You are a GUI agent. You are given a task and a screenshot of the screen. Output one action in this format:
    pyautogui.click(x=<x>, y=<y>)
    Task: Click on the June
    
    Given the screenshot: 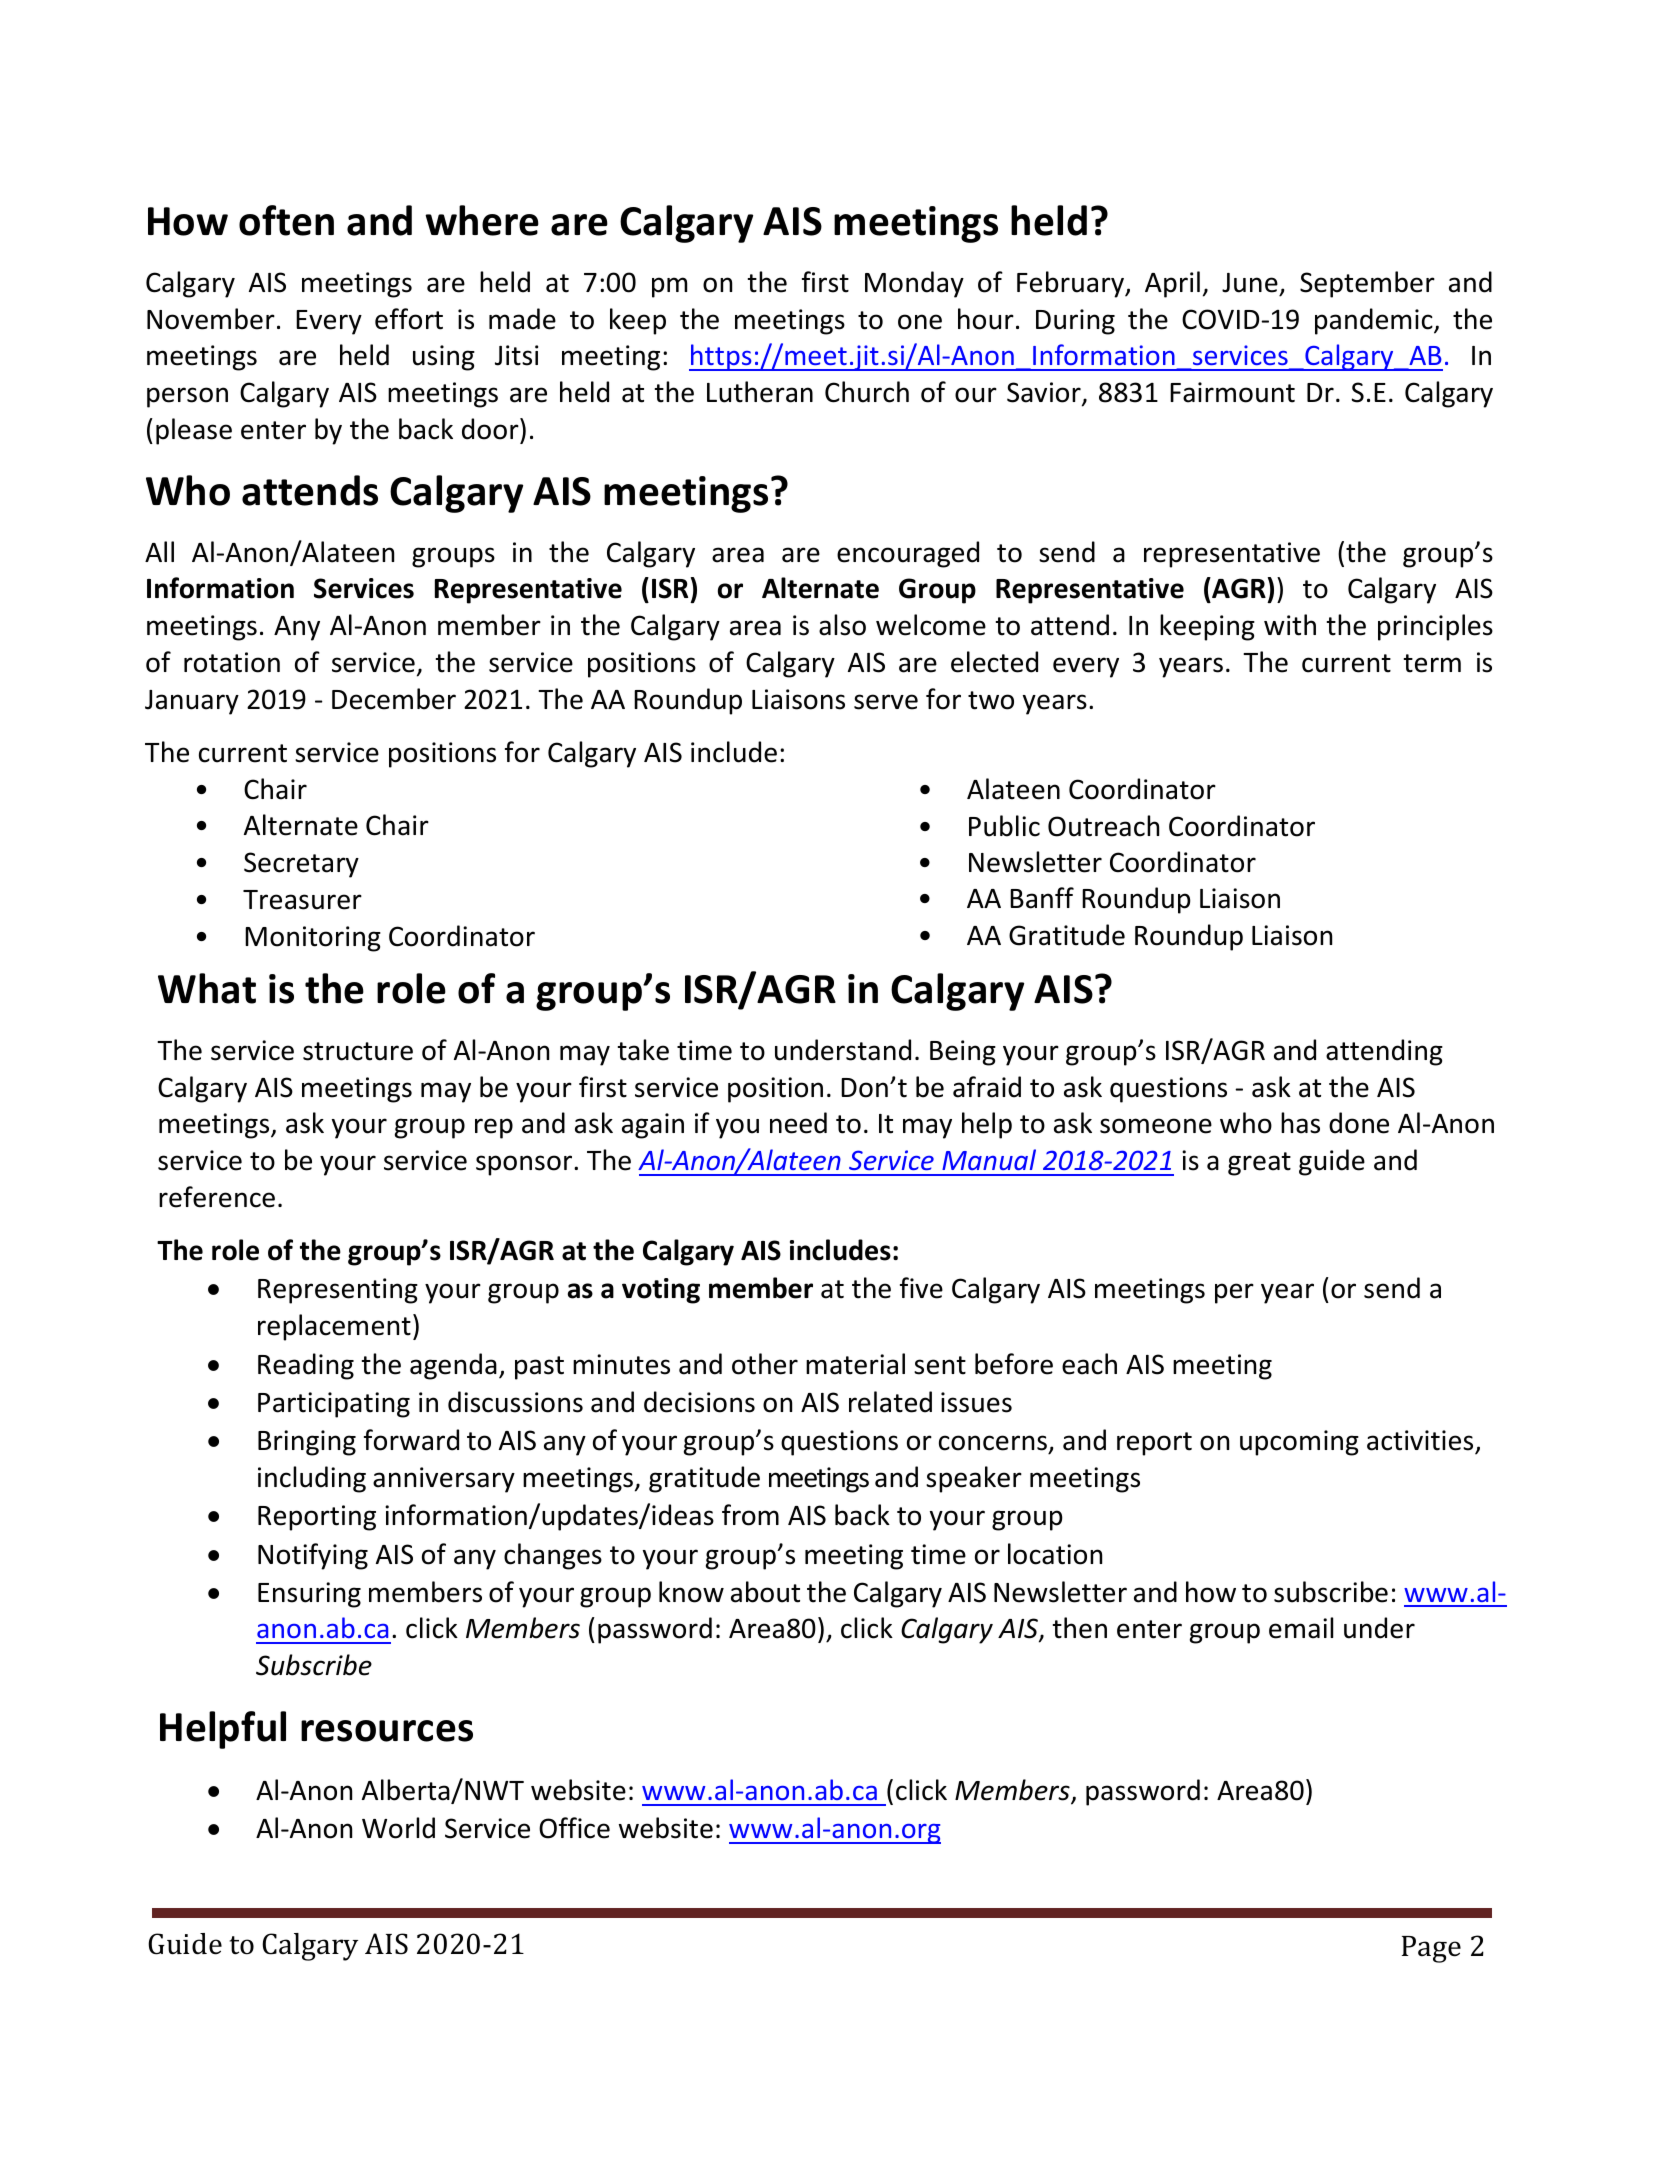 What is the action you would take?
    pyautogui.click(x=1250, y=283)
